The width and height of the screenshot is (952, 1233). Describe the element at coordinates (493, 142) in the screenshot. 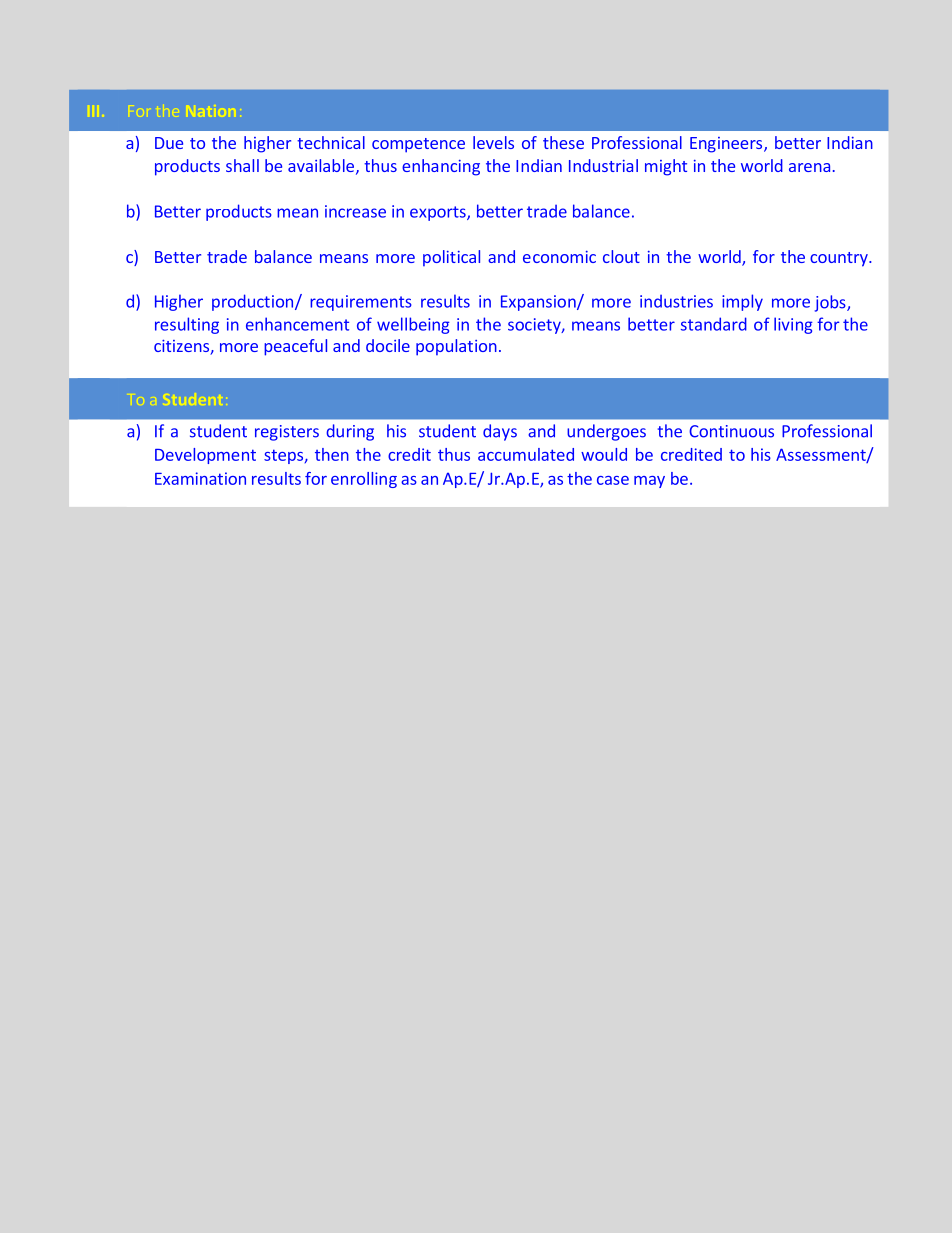

I see `levels` at that location.
